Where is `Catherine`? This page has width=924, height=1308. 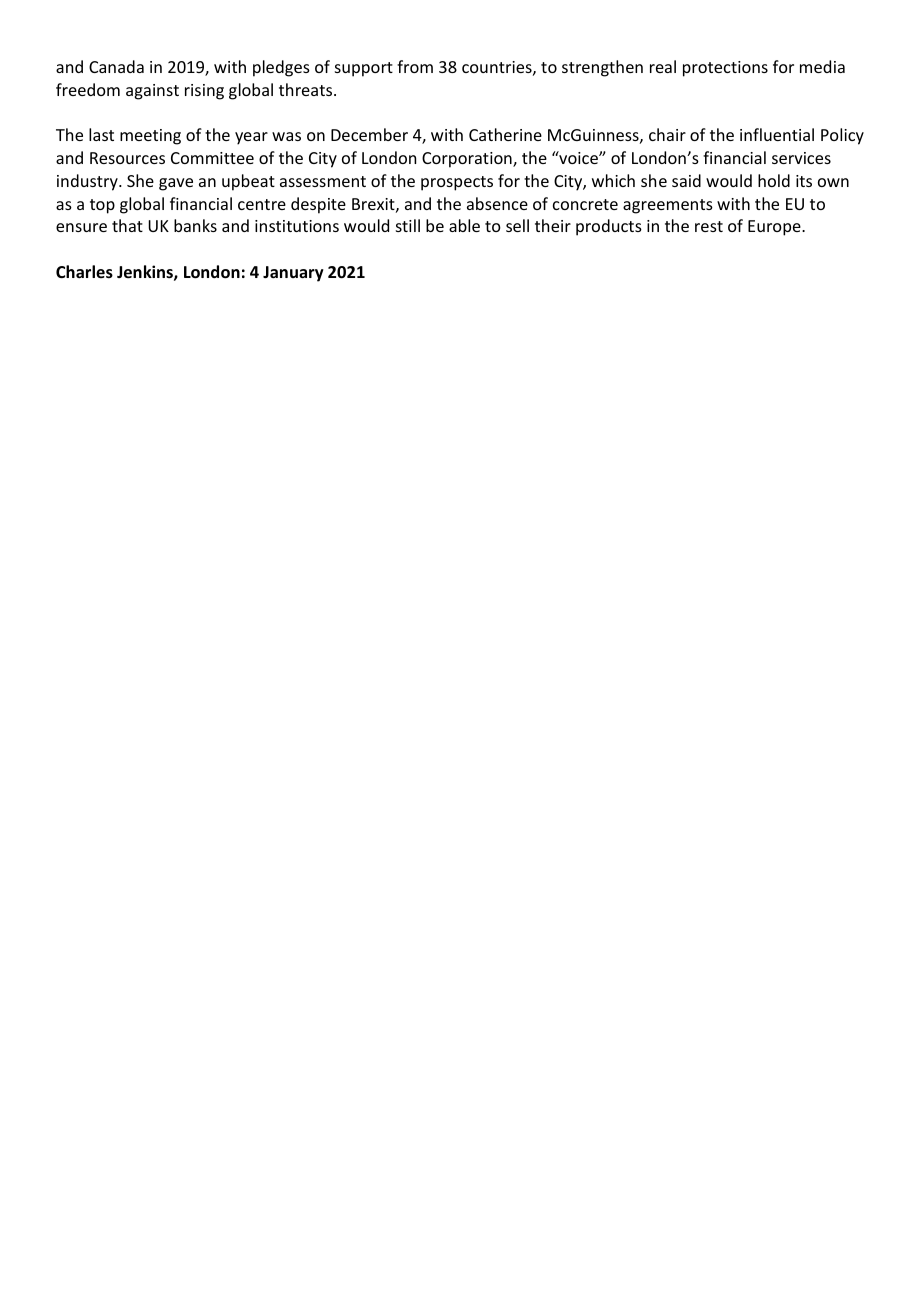 Catherine is located at coordinates (505, 134).
